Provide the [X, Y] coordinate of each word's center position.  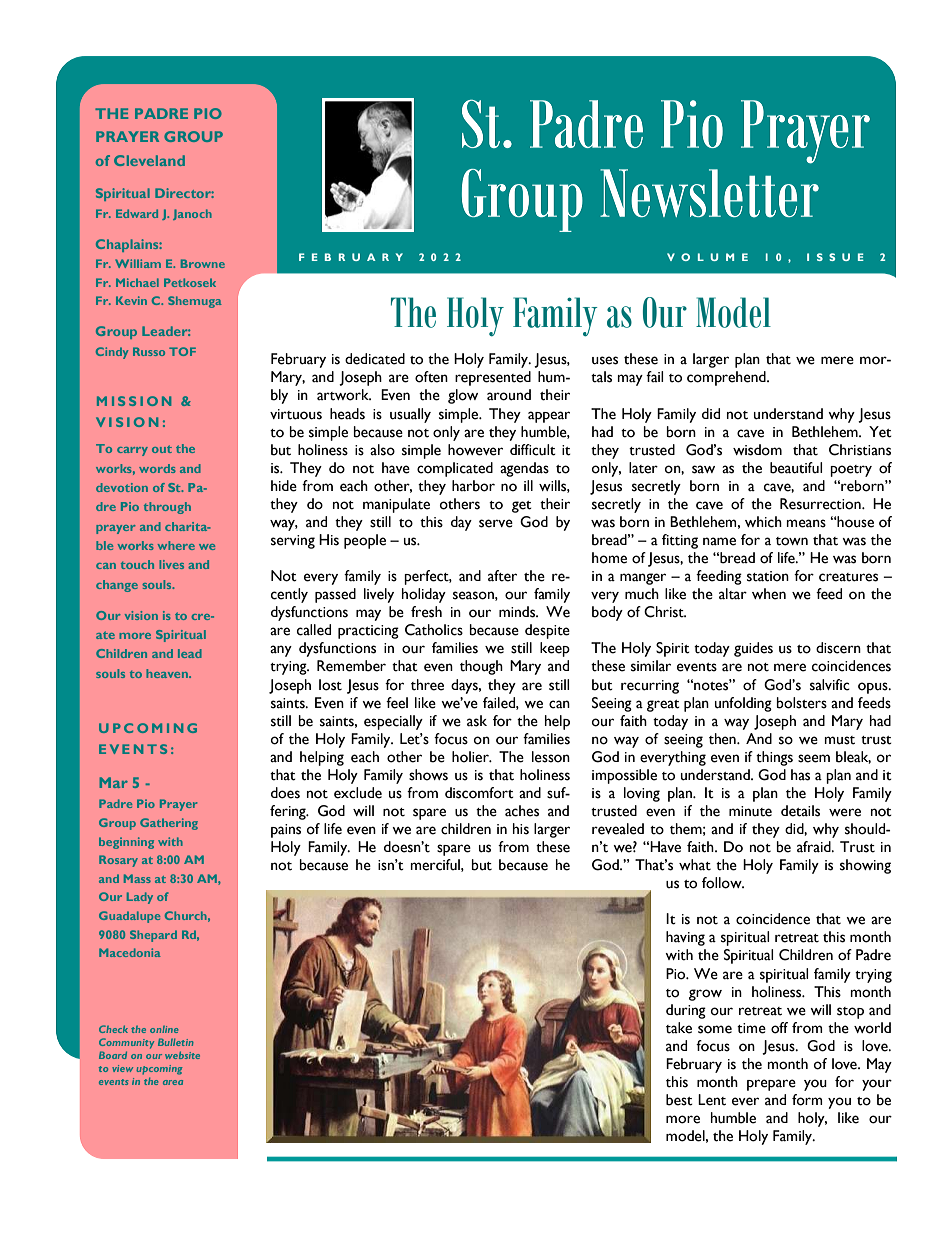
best [679, 1100]
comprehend [727, 378]
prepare [771, 1085]
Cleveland [149, 160]
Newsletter [709, 193]
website [182, 1055]
